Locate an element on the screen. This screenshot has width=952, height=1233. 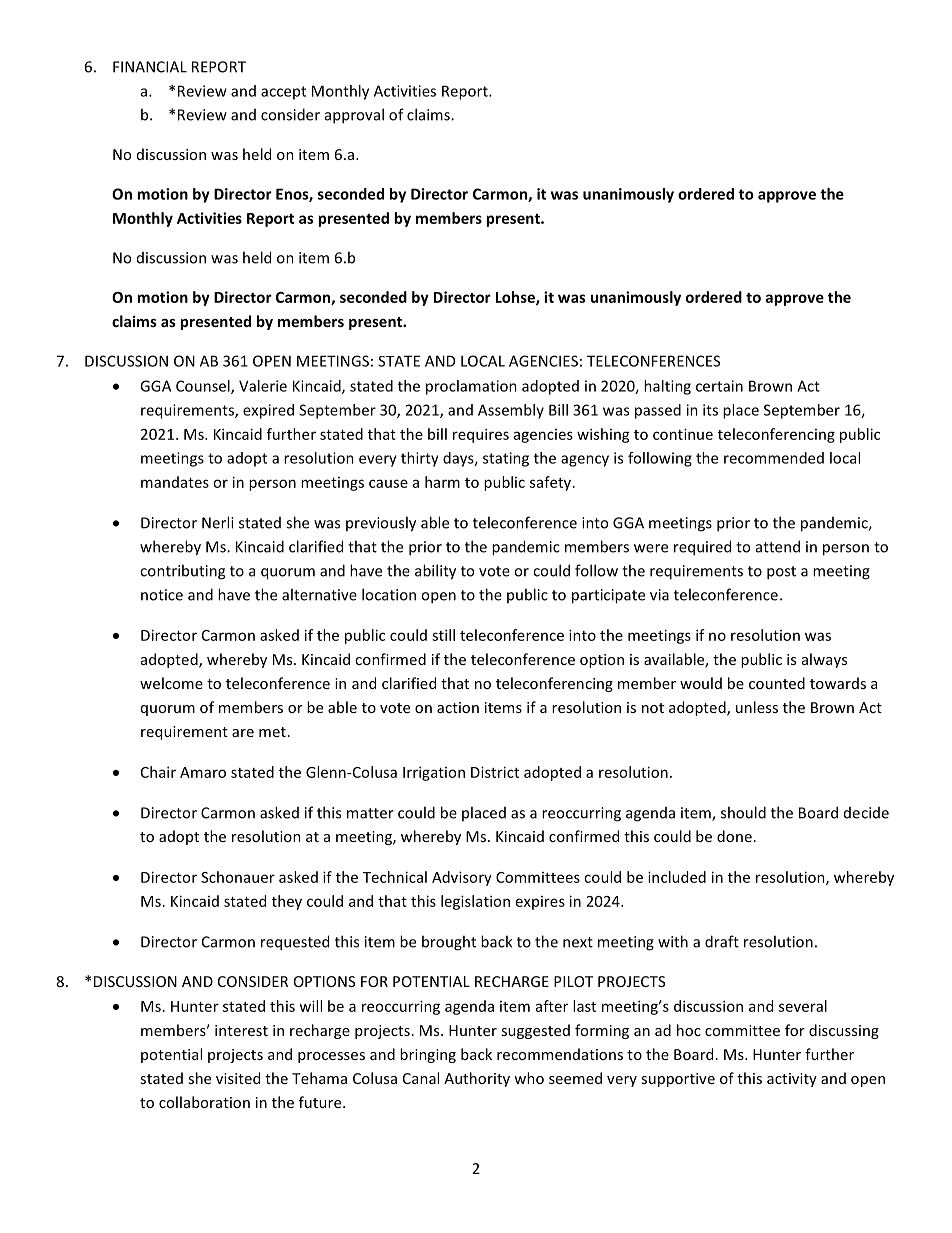
who is located at coordinates (529, 1078).
